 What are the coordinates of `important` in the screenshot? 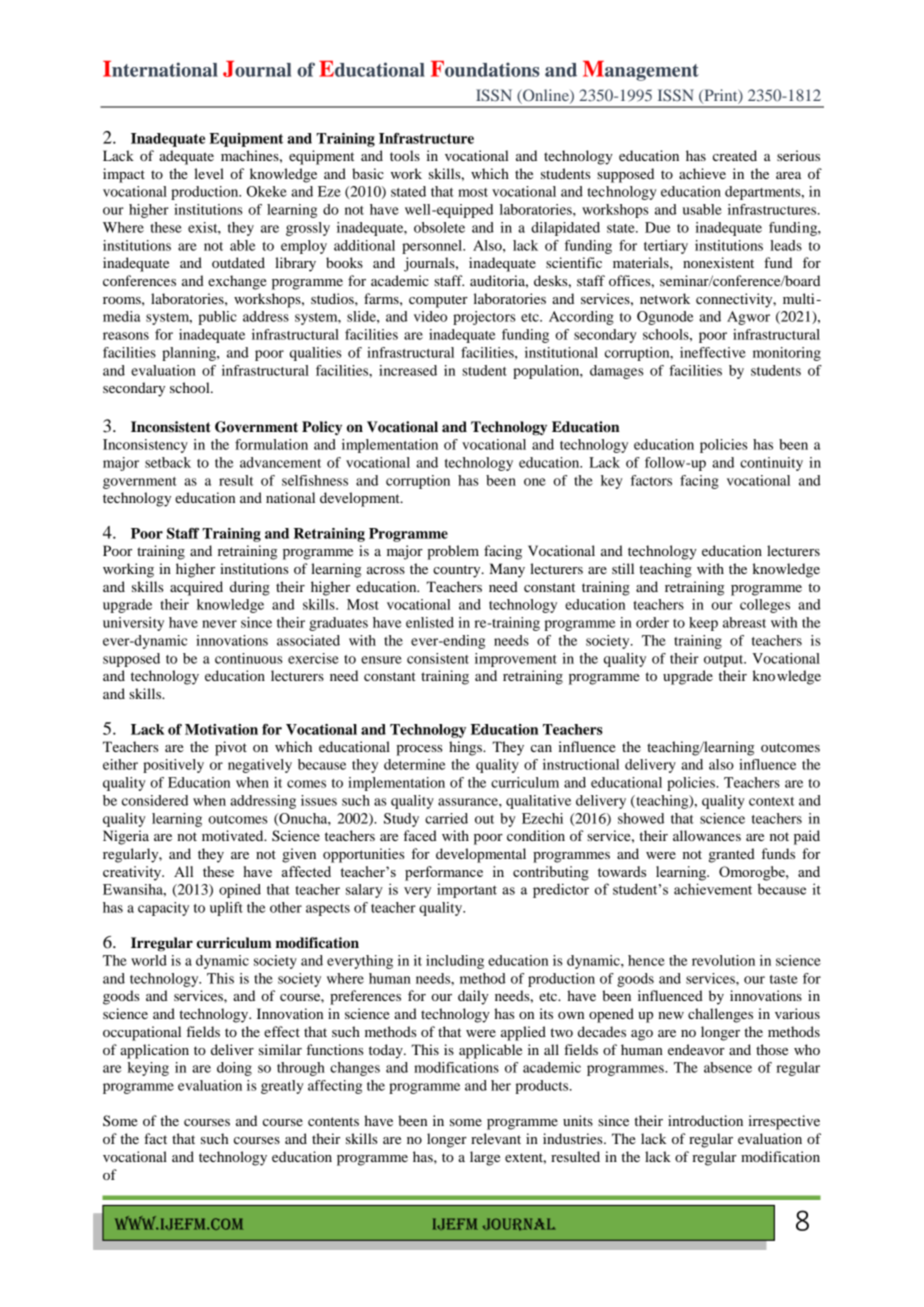 It's located at (467, 890).
